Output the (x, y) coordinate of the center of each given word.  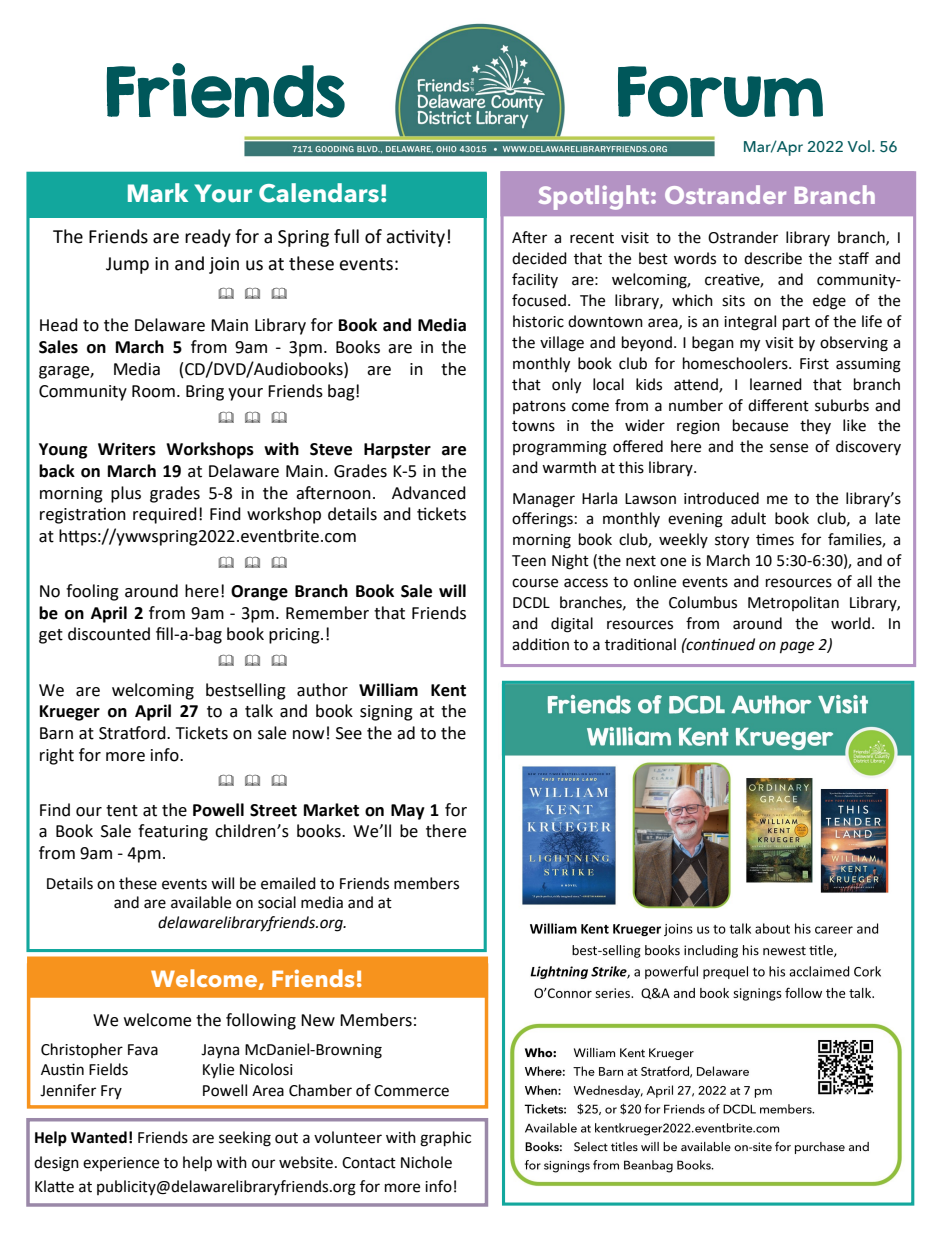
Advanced (429, 493)
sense (789, 448)
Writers (127, 449)
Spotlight (595, 197)
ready (208, 238)
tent (122, 811)
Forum (720, 91)
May (408, 812)
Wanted (99, 1137)
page (797, 647)
